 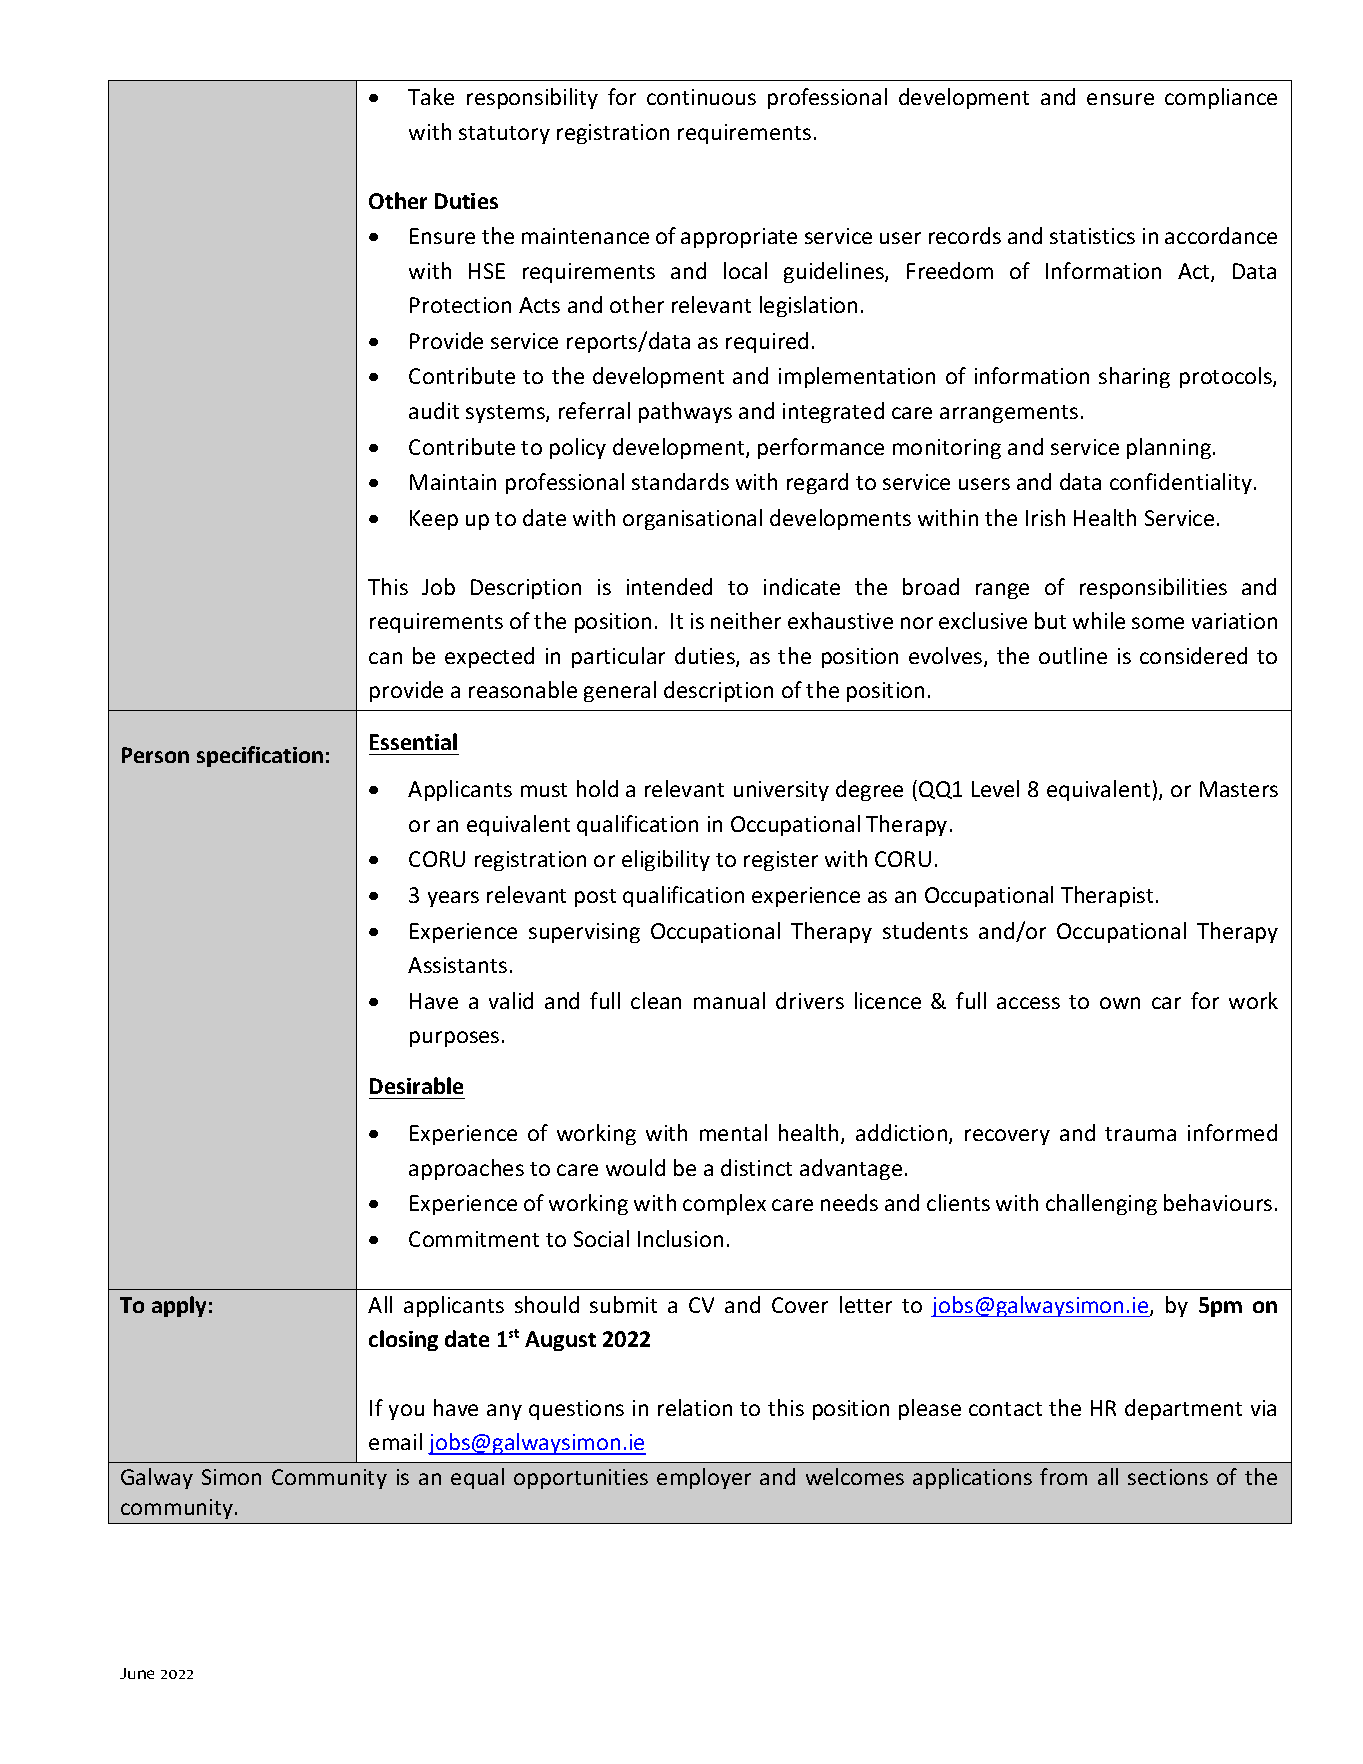 What do you see at coordinates (701, 97) in the image?
I see `continuous` at bounding box center [701, 97].
